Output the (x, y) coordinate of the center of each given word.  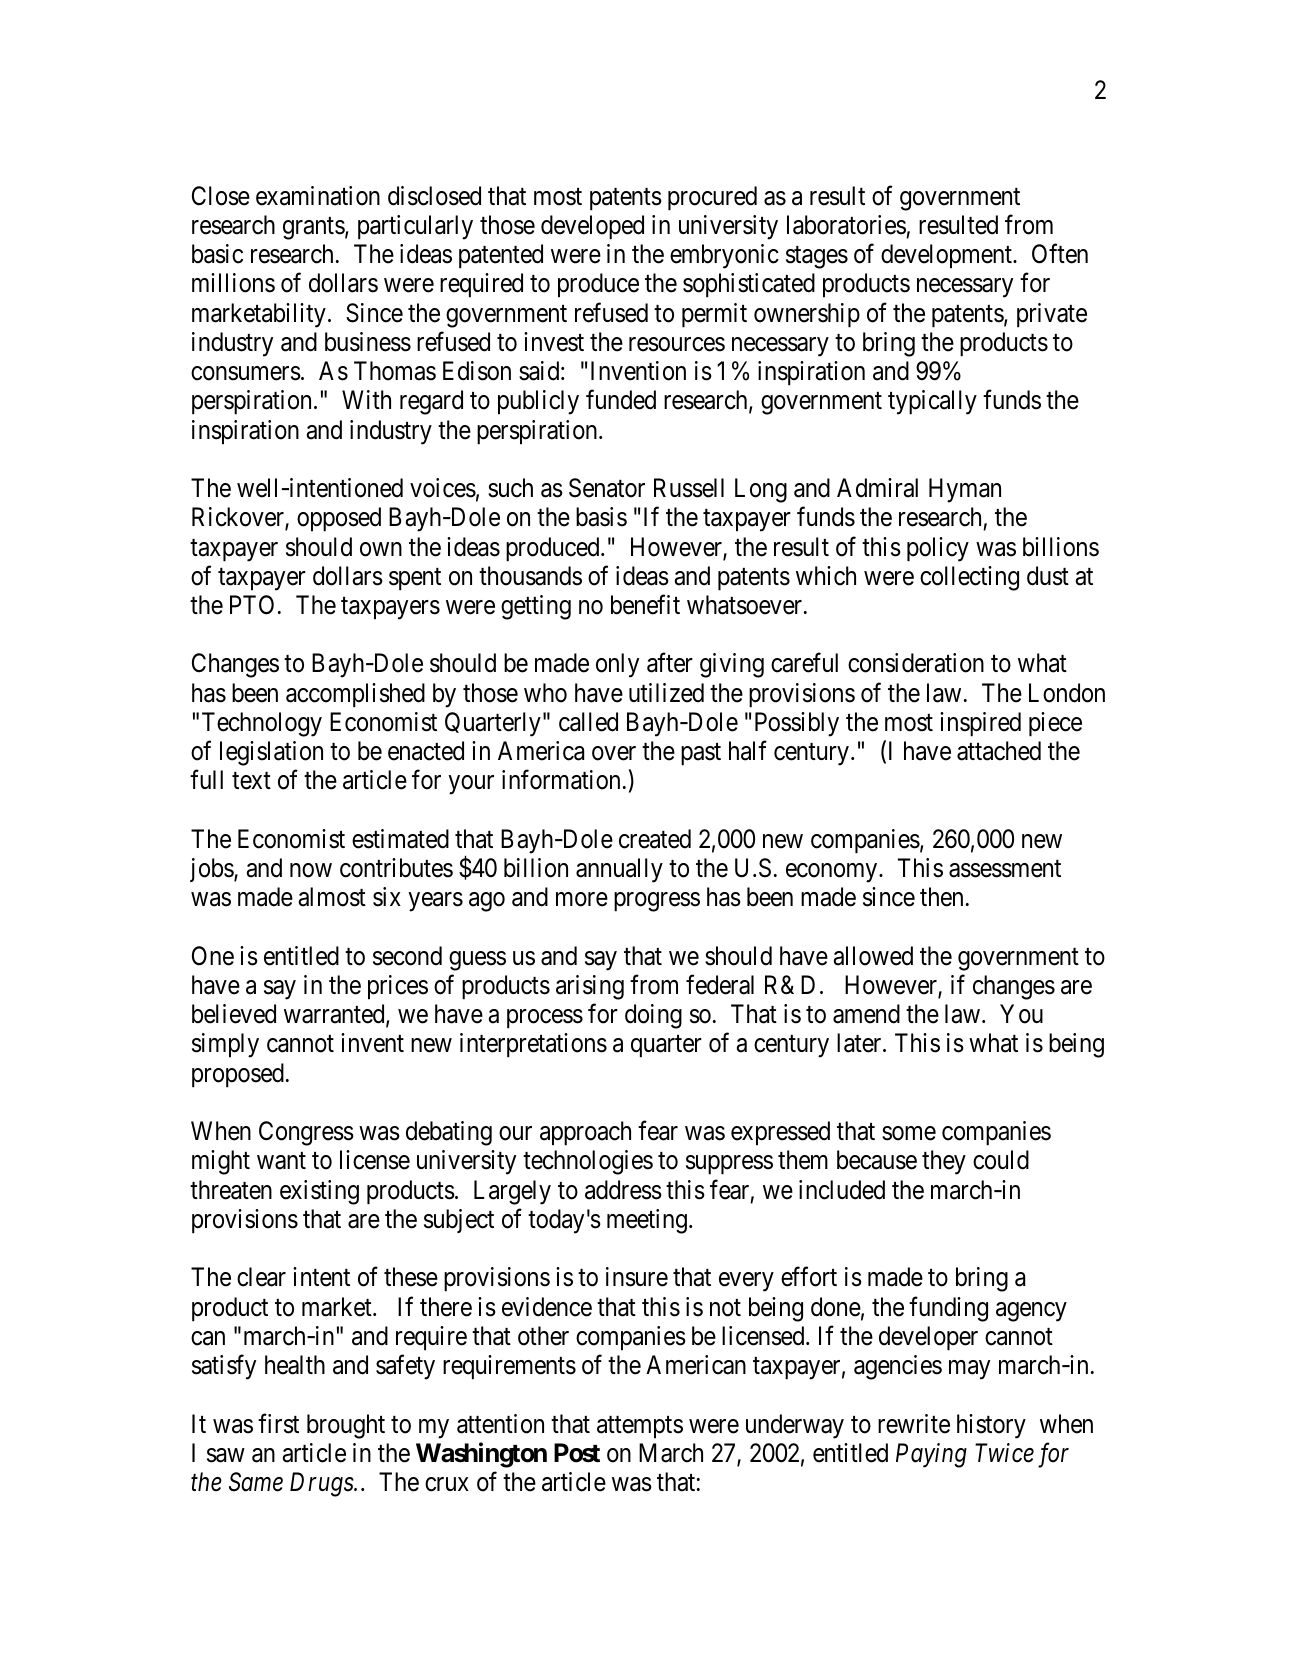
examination (318, 196)
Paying (931, 1455)
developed (592, 227)
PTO (252, 605)
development (947, 256)
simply (225, 1045)
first (278, 1423)
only (617, 665)
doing (653, 1016)
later (860, 1043)
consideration (916, 663)
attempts (640, 1427)
